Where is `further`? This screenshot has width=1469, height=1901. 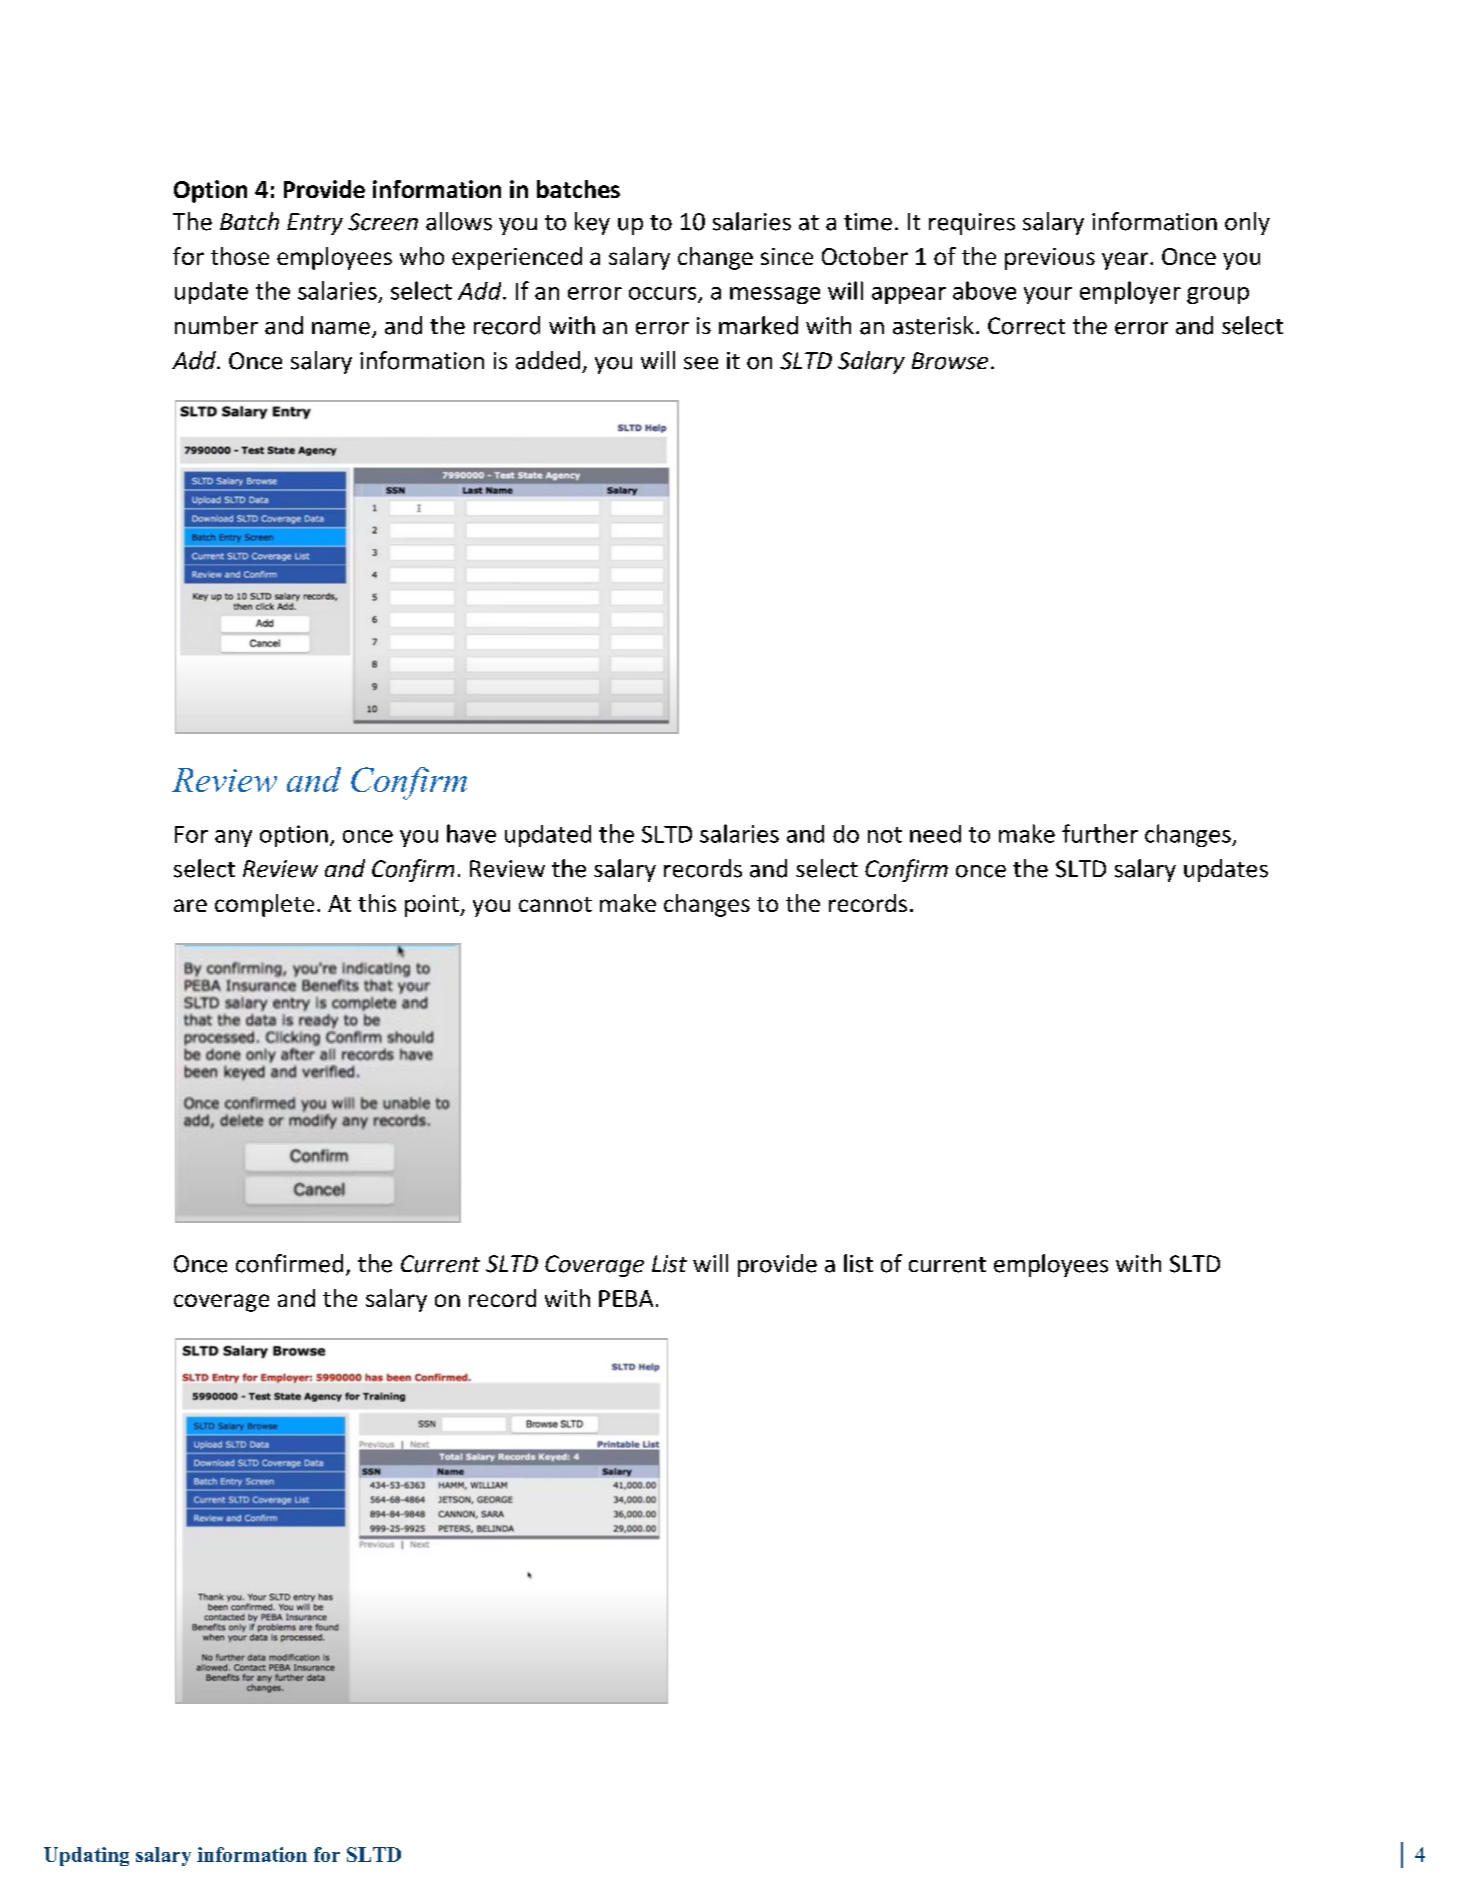
further is located at coordinates (1100, 833).
